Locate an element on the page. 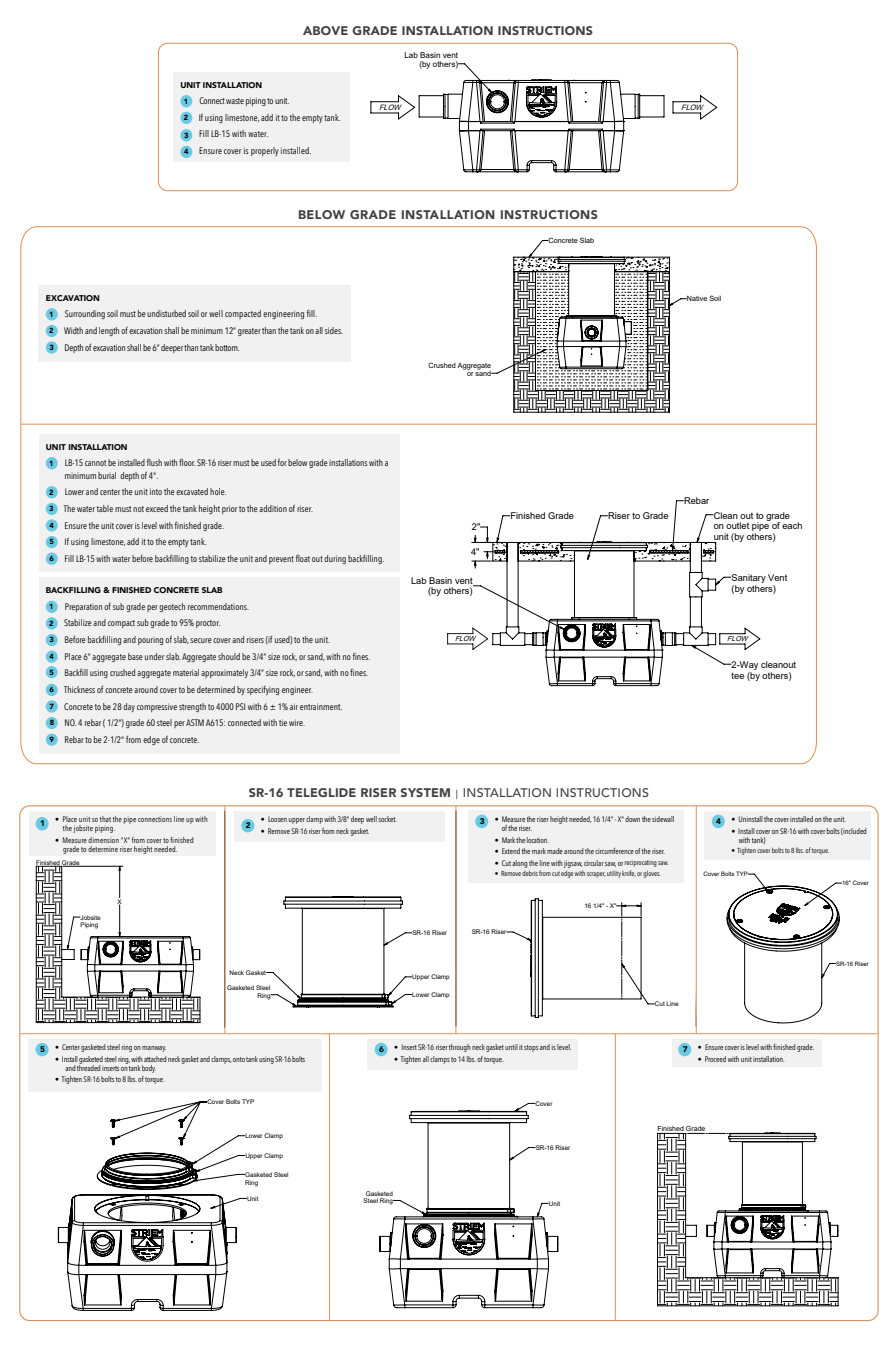 This document has height=1345, width=896. day is located at coordinates (129, 707).
